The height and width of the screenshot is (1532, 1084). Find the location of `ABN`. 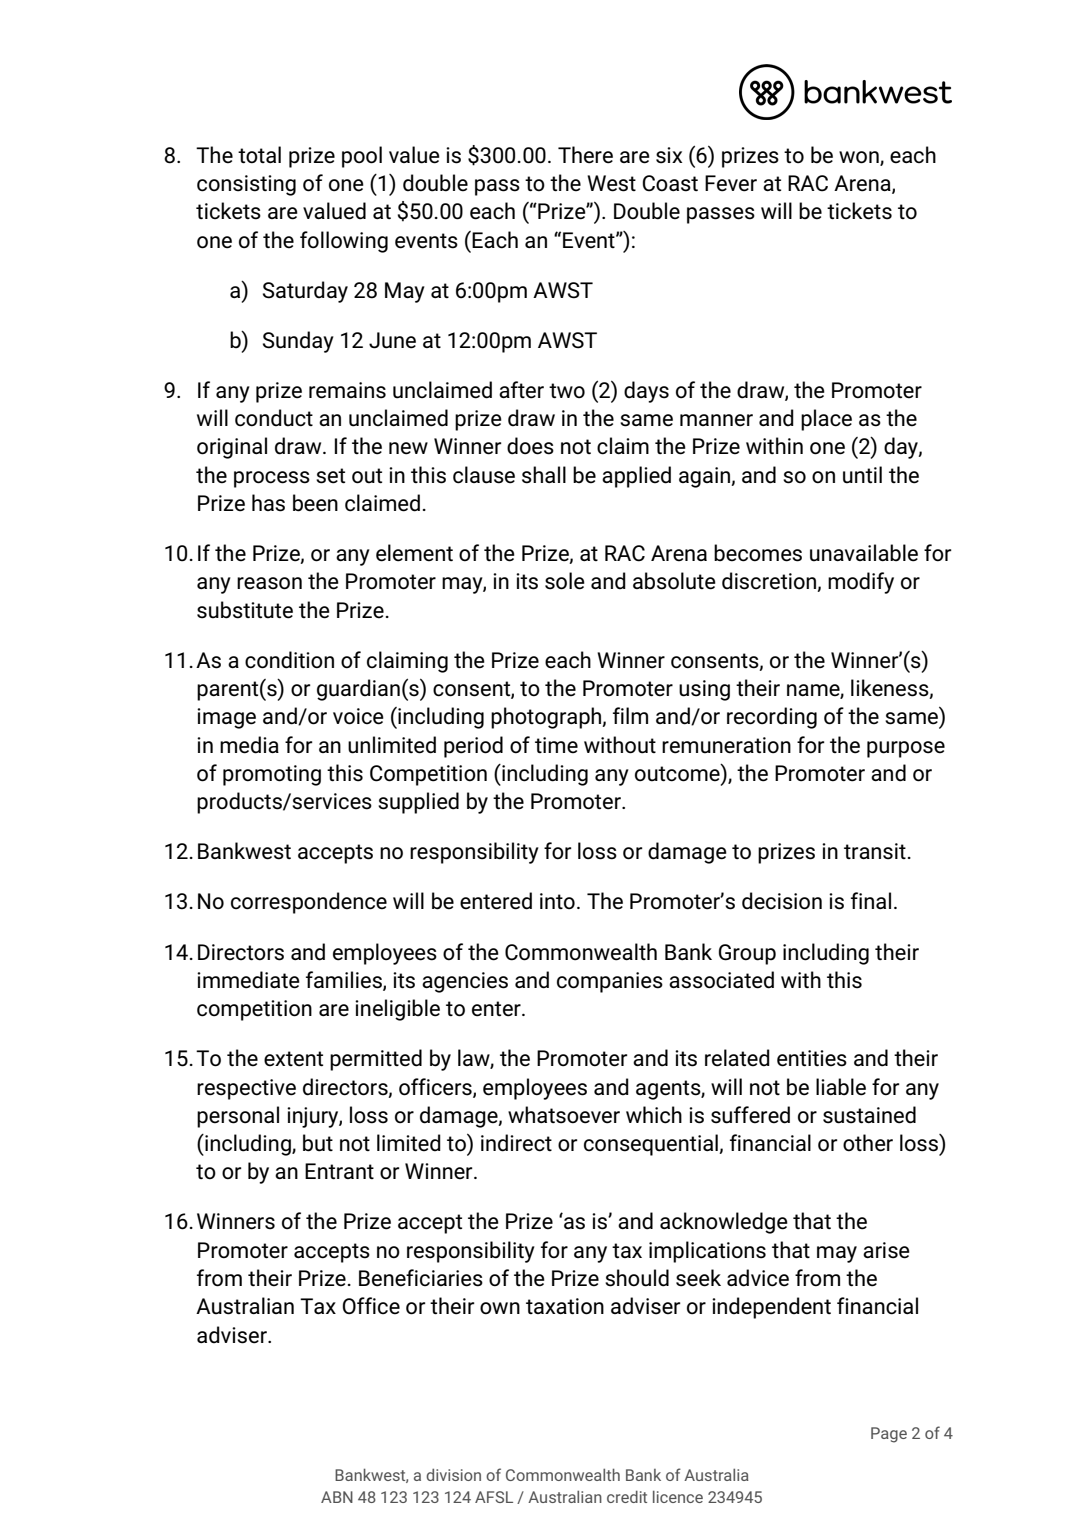

ABN is located at coordinates (337, 1497).
